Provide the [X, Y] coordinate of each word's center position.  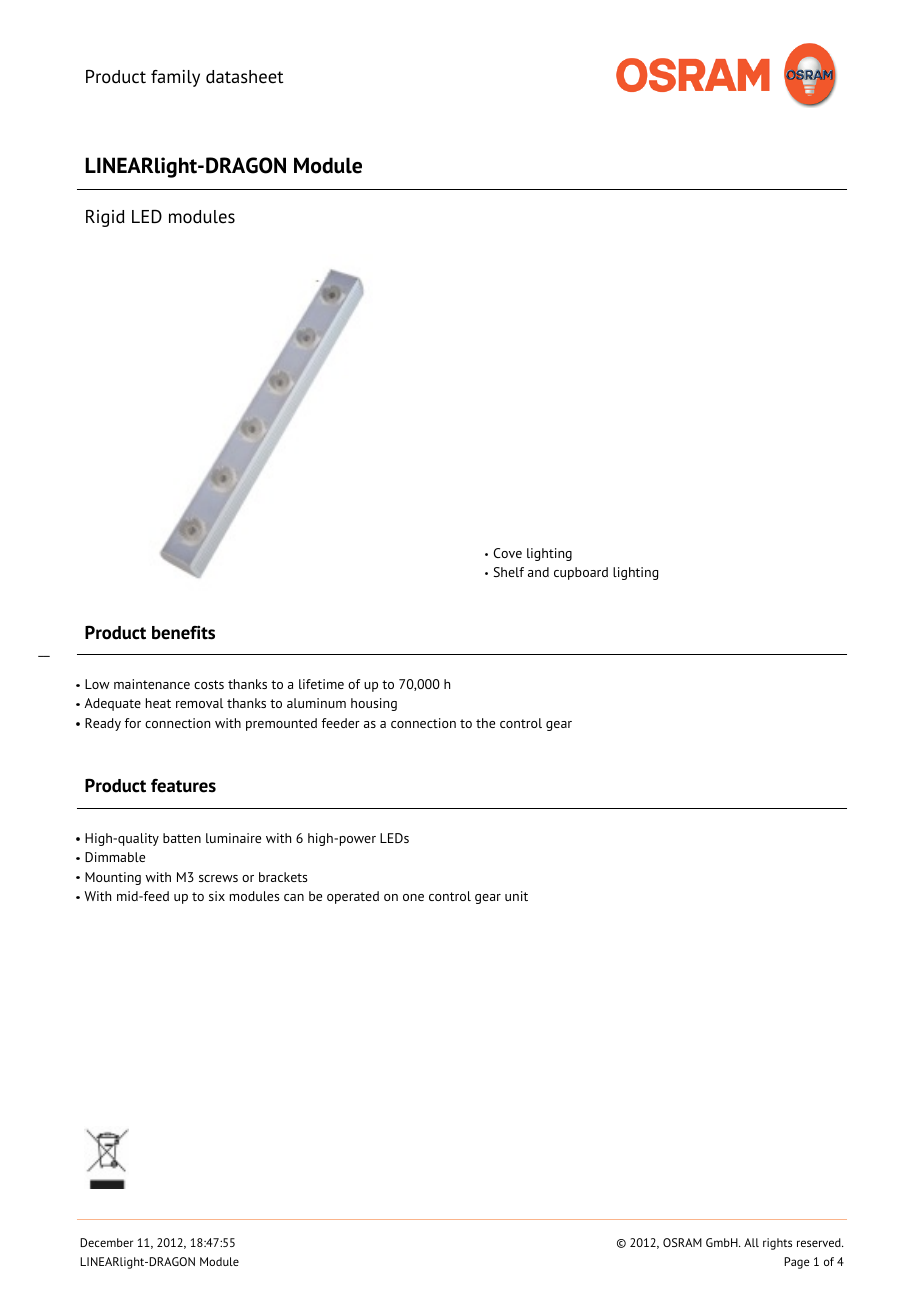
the [485, 723]
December [106, 1242]
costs [209, 684]
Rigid [105, 218]
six [217, 896]
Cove [507, 553]
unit [516, 896]
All [751, 1242]
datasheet [245, 77]
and [538, 572]
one [413, 897]
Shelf [509, 572]
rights [777, 1244]
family [175, 78]
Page [796, 1263]
